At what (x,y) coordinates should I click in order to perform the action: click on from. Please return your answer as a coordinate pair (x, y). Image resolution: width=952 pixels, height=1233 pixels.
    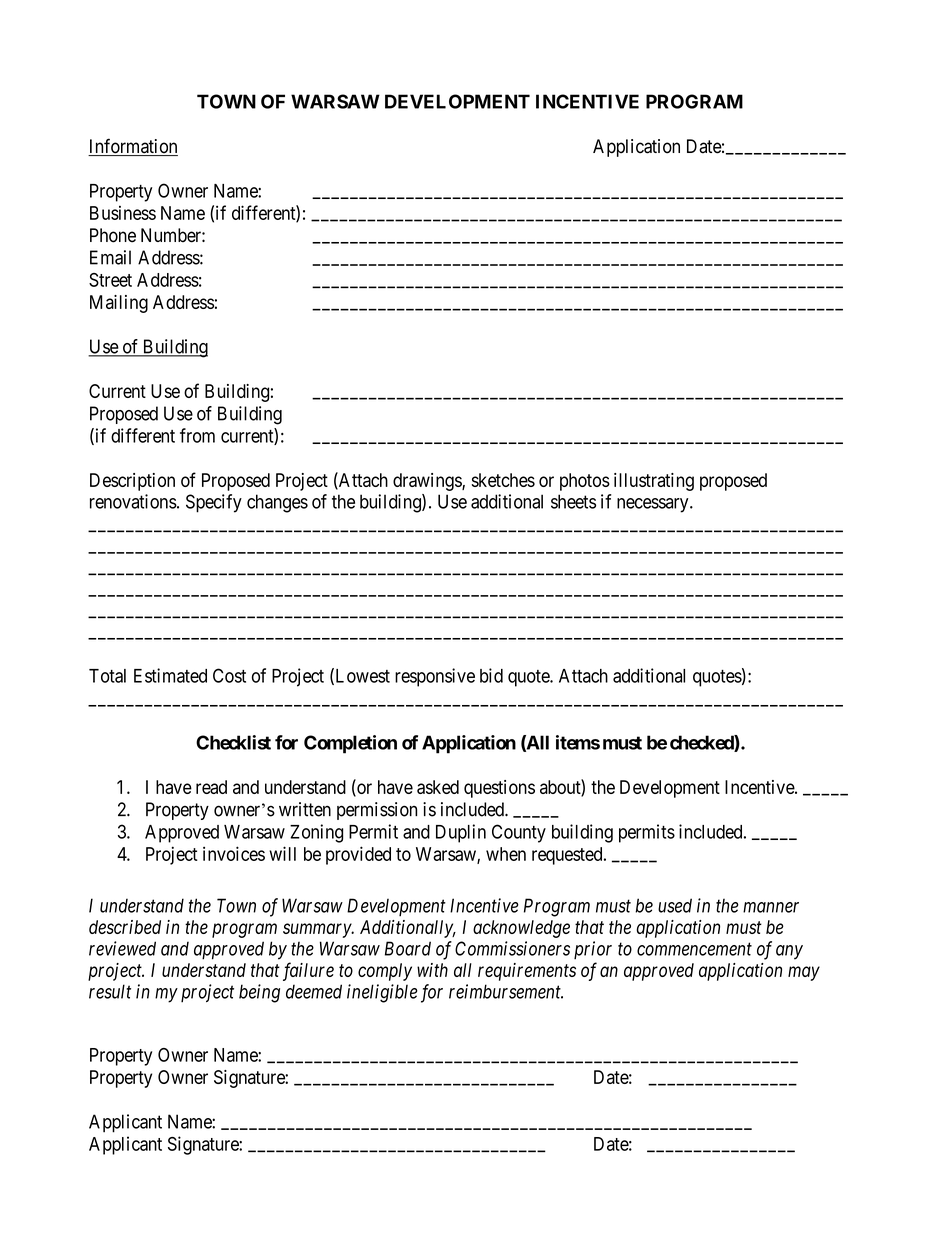
    Looking at the image, I should click on (197, 435).
